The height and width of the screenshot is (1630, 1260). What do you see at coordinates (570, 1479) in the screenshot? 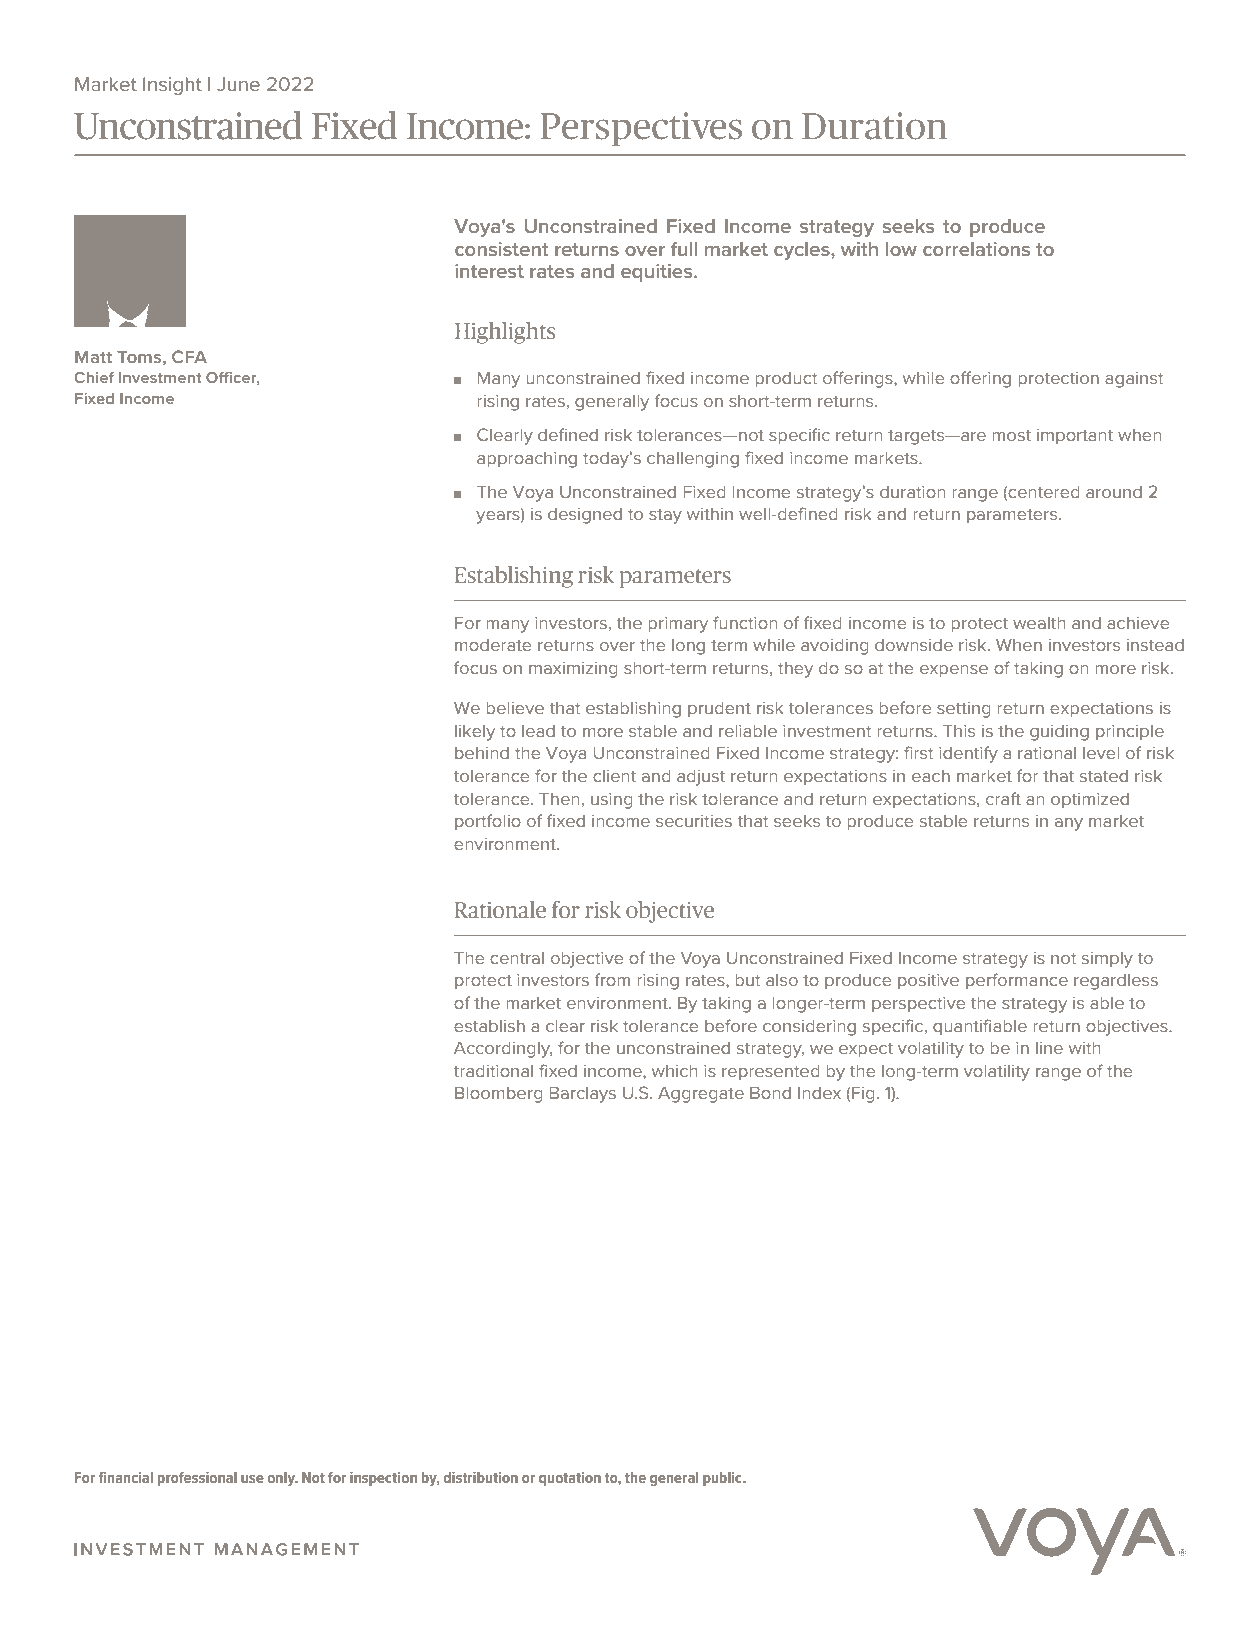
I see `quotation` at bounding box center [570, 1479].
